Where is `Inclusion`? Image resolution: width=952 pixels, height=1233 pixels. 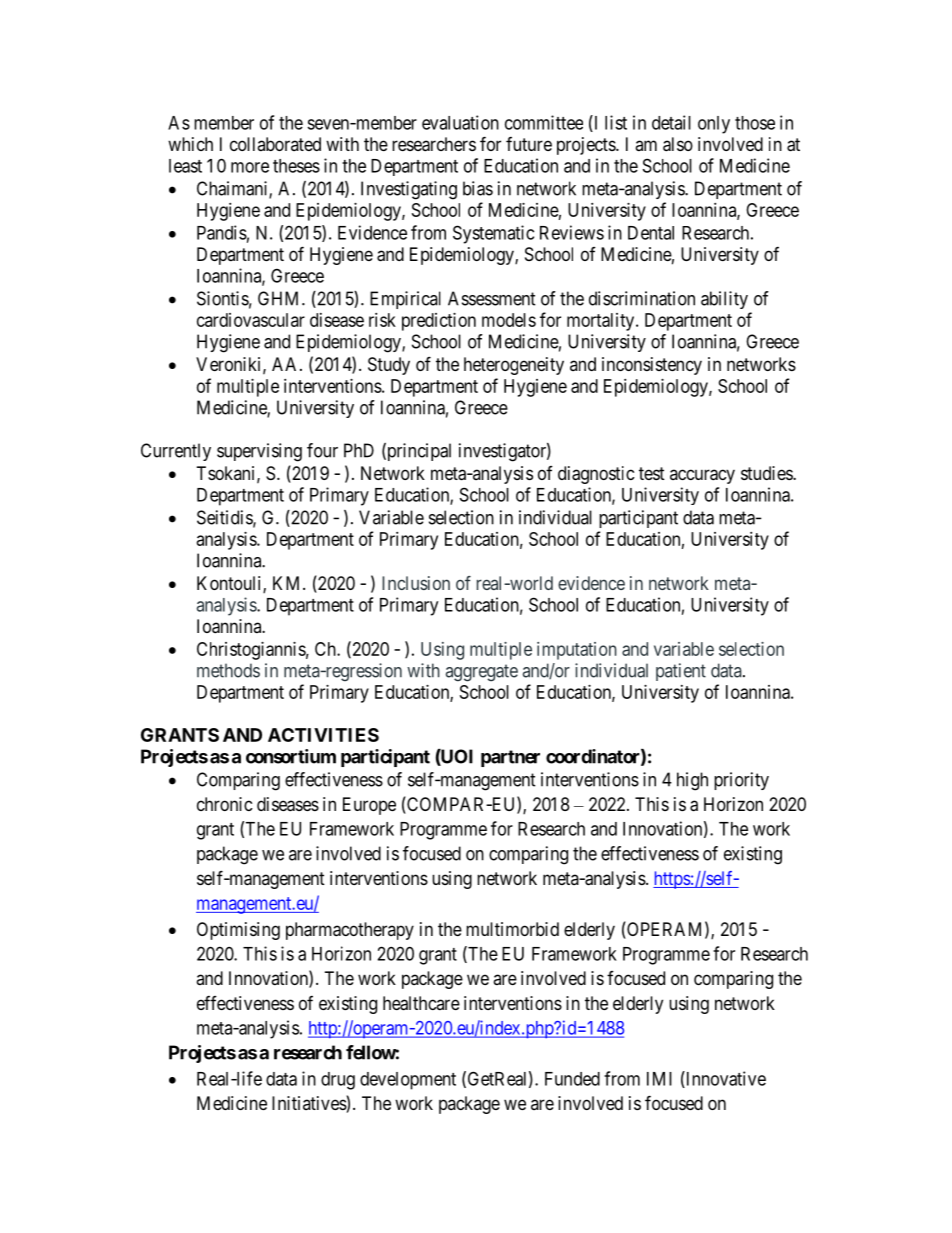 Inclusion is located at coordinates (416, 583).
